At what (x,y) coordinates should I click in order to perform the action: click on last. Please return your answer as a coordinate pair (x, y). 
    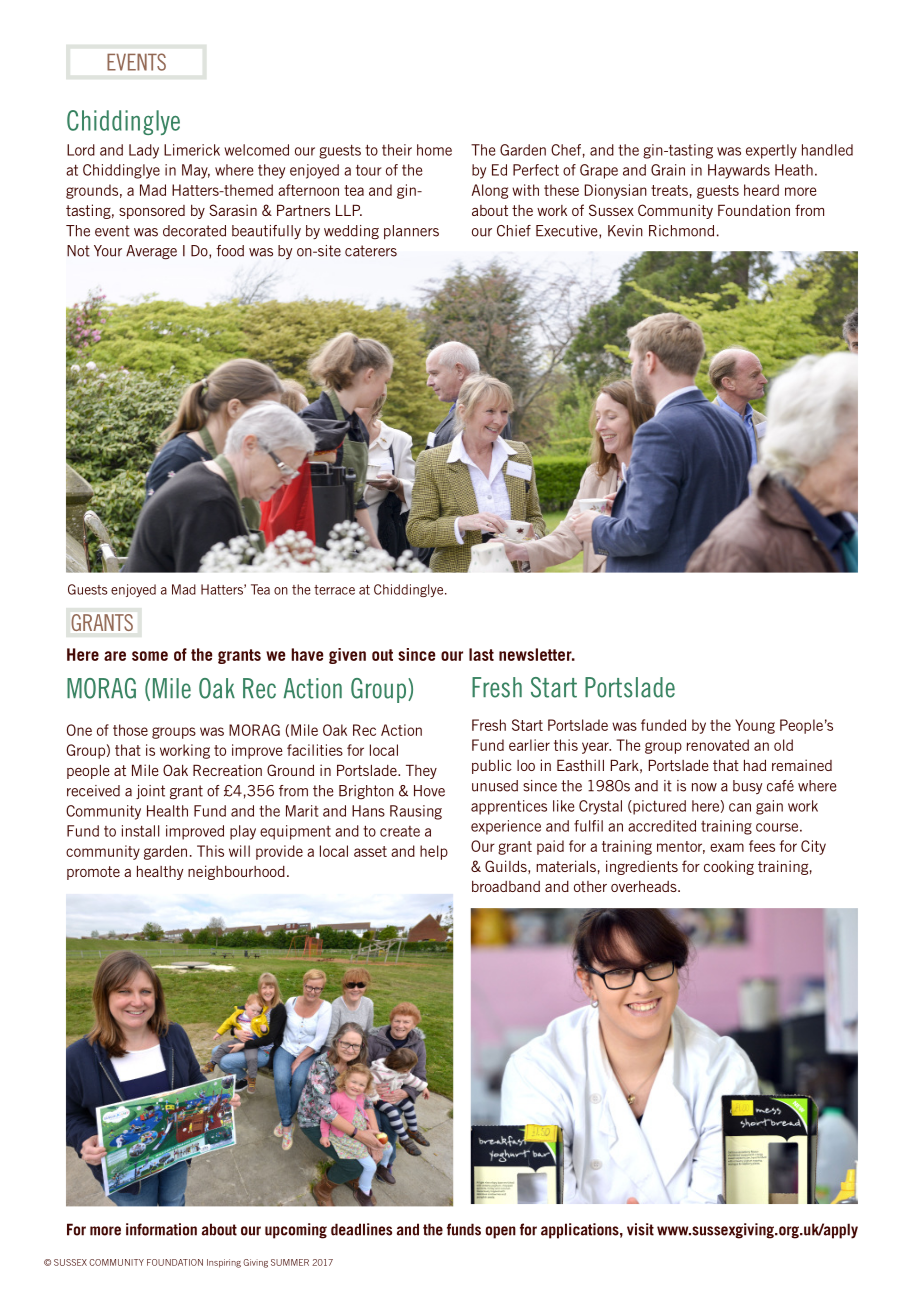
    Looking at the image, I should click on (481, 654).
